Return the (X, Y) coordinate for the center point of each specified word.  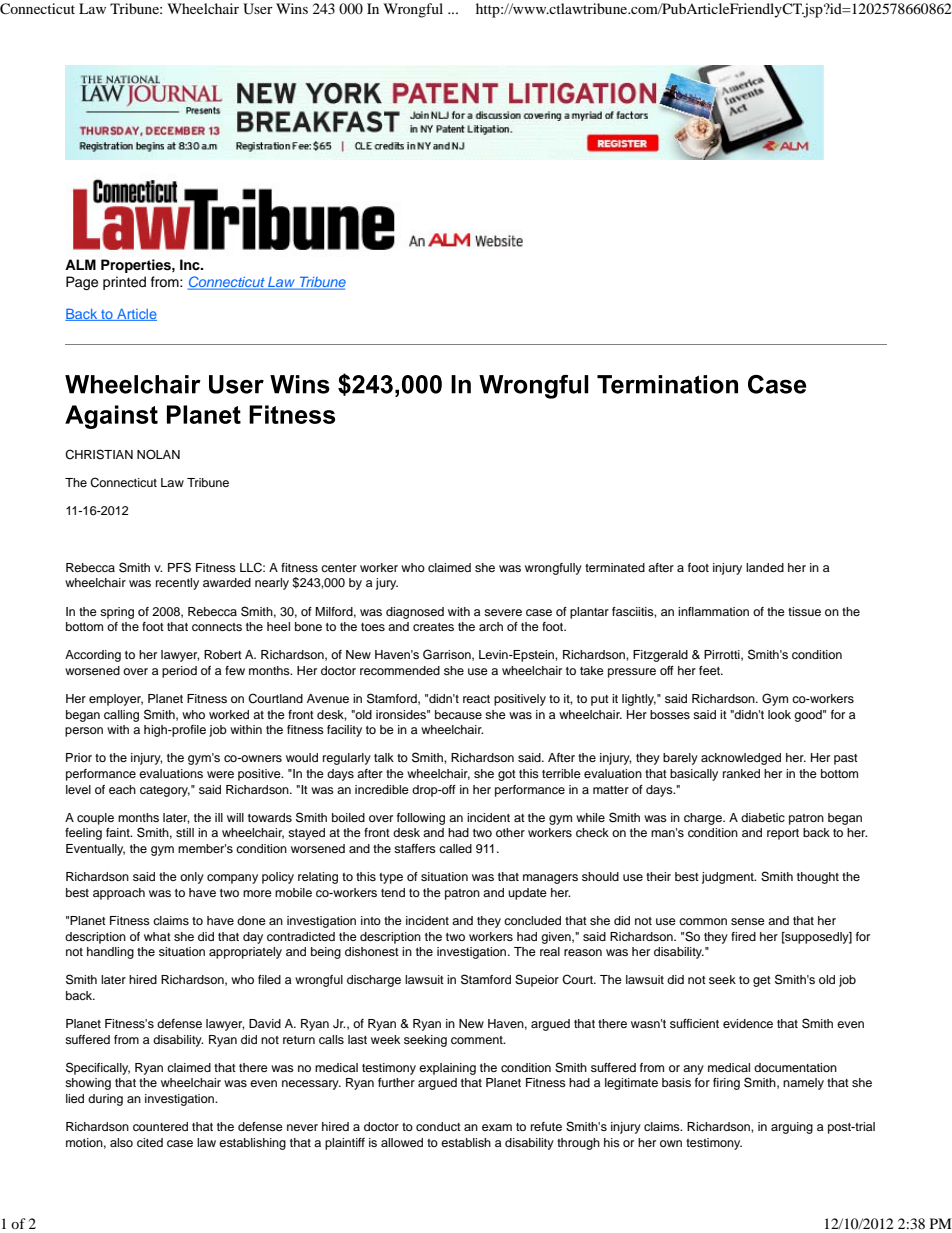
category (165, 791)
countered (160, 1126)
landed (765, 567)
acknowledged (741, 759)
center (339, 568)
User (258, 9)
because (458, 714)
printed (124, 283)
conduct (438, 1126)
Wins (292, 8)
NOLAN (158, 454)
